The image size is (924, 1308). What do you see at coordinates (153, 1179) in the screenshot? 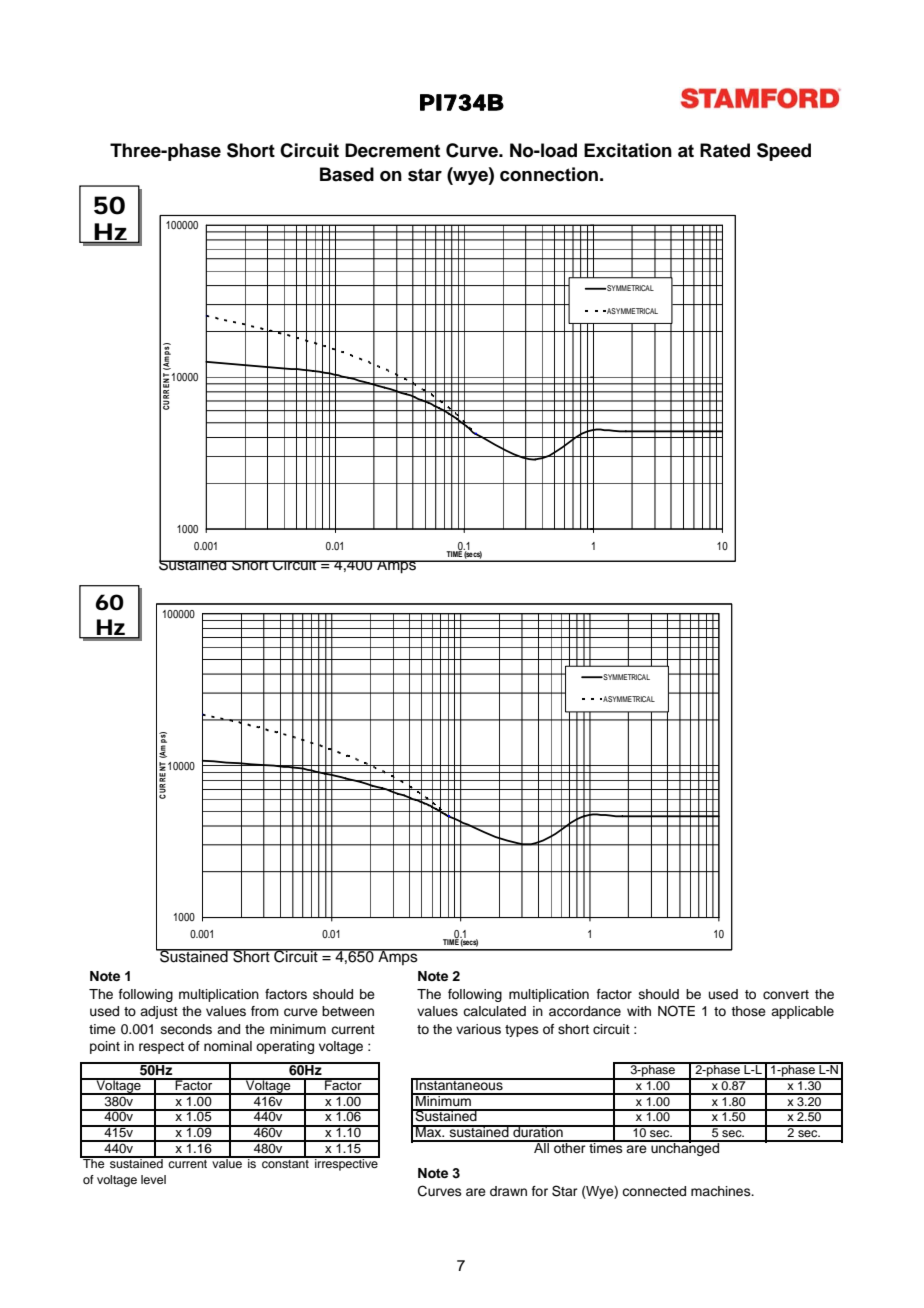
I see `level` at bounding box center [153, 1179].
